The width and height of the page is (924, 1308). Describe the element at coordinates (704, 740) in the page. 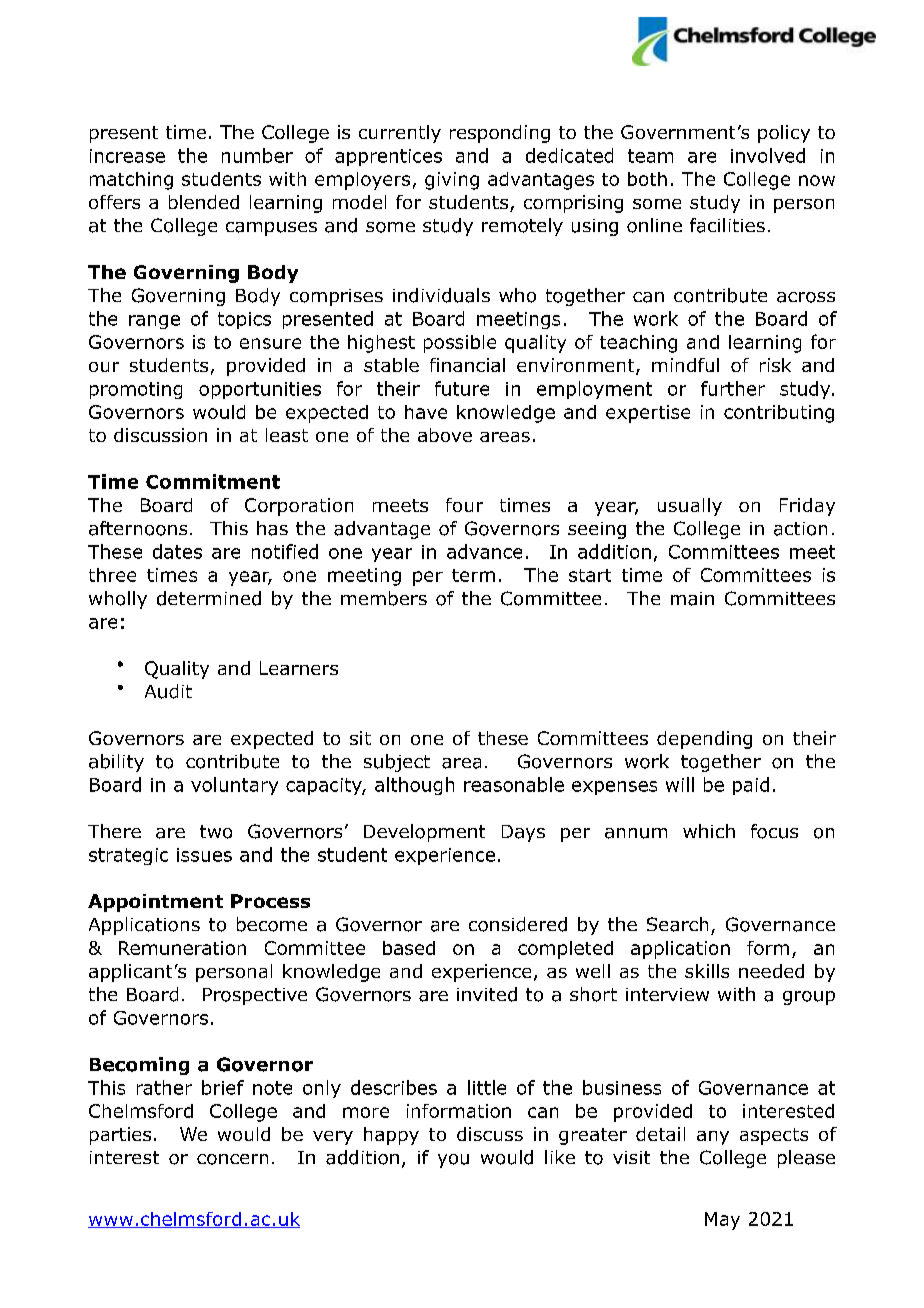

I see `depending` at that location.
